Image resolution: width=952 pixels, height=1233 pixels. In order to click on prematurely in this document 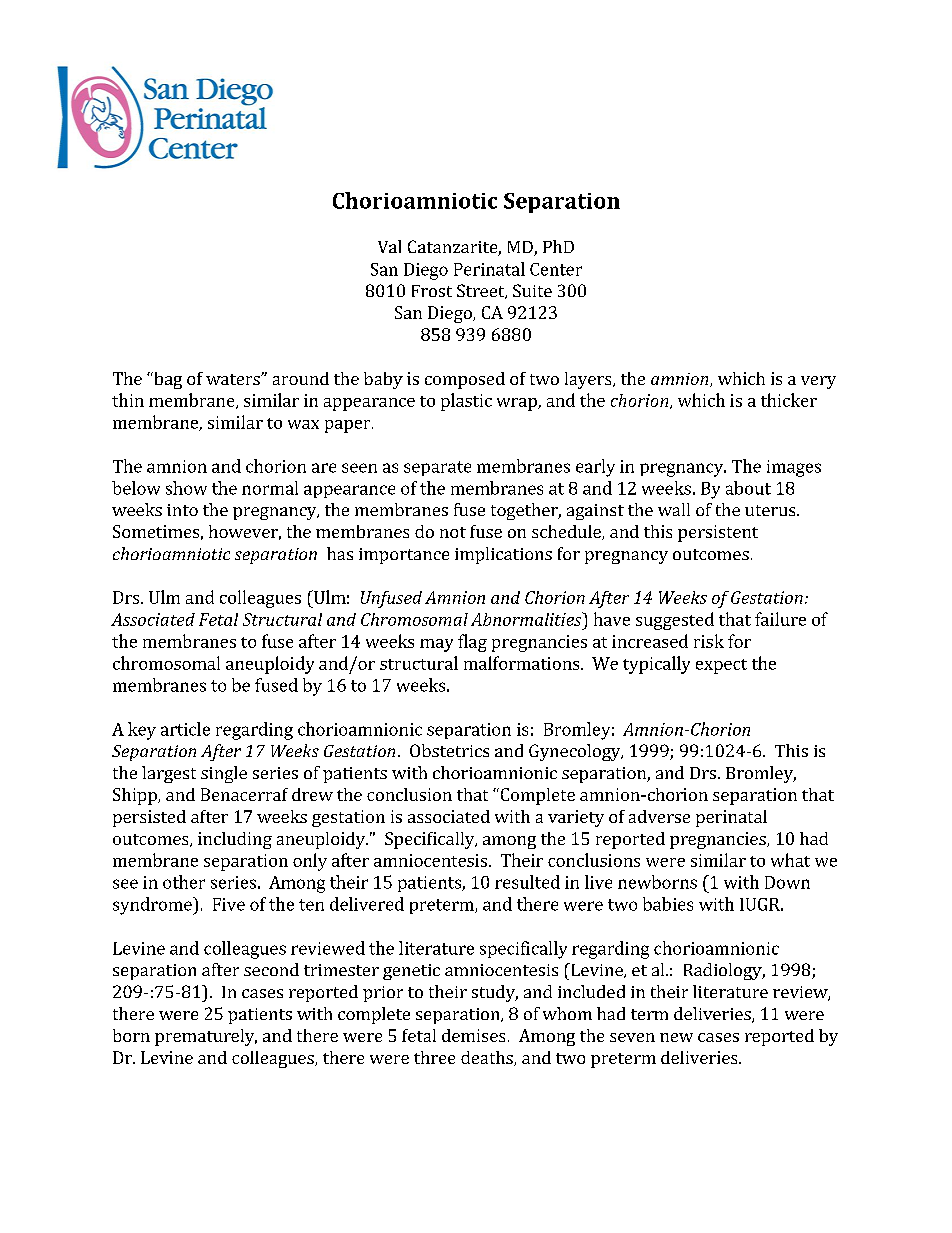, I will do `click(206, 1037)`.
